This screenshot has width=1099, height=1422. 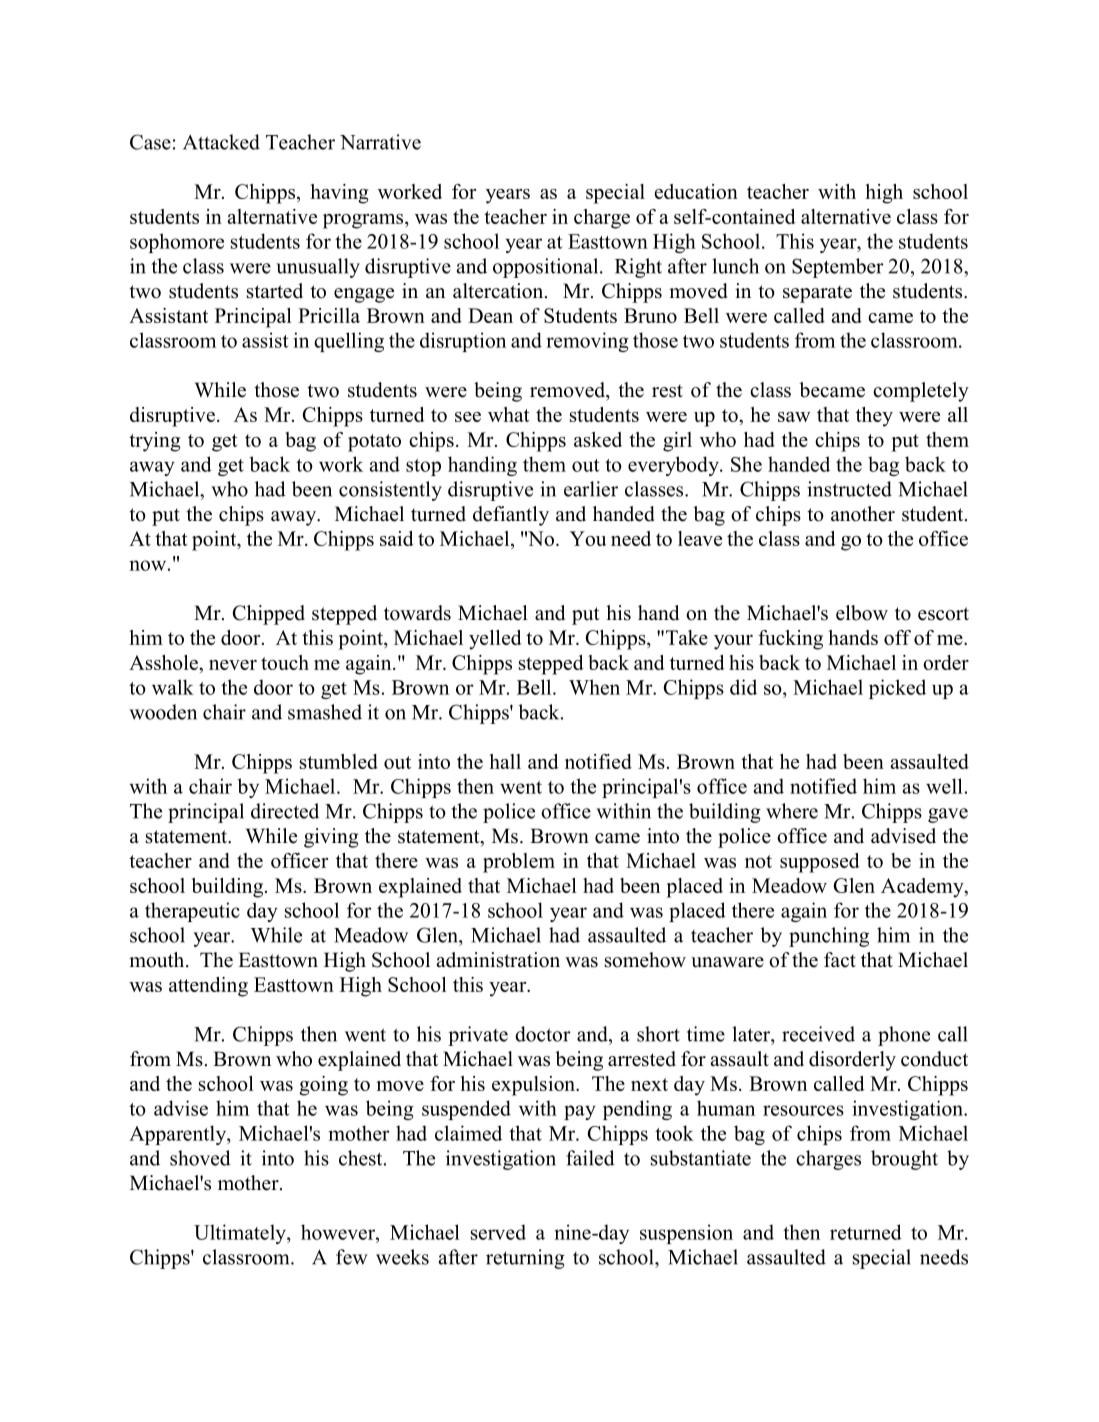 What do you see at coordinates (547, 268) in the screenshot?
I see `oppositional` at bounding box center [547, 268].
